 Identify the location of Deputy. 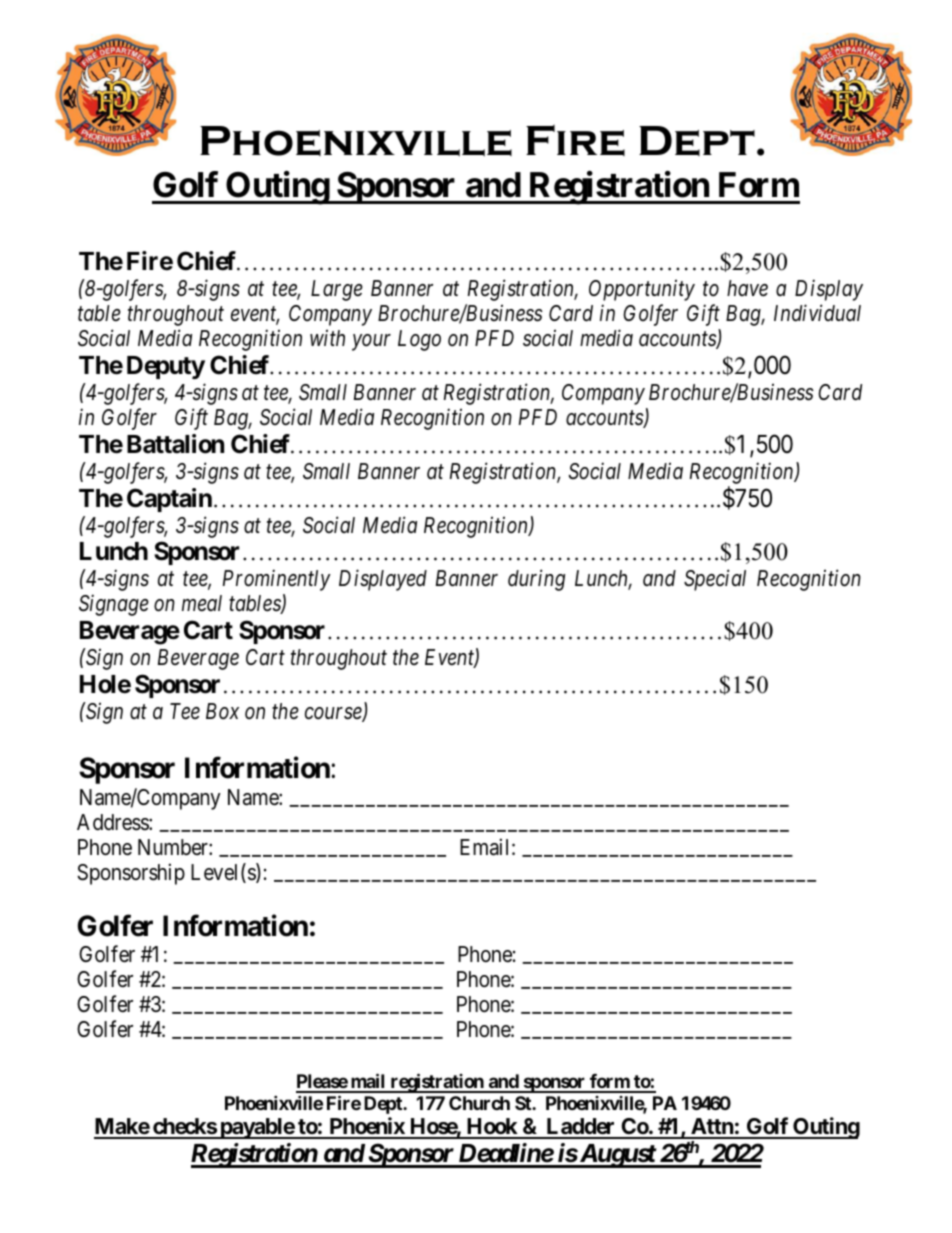
(166, 367).
